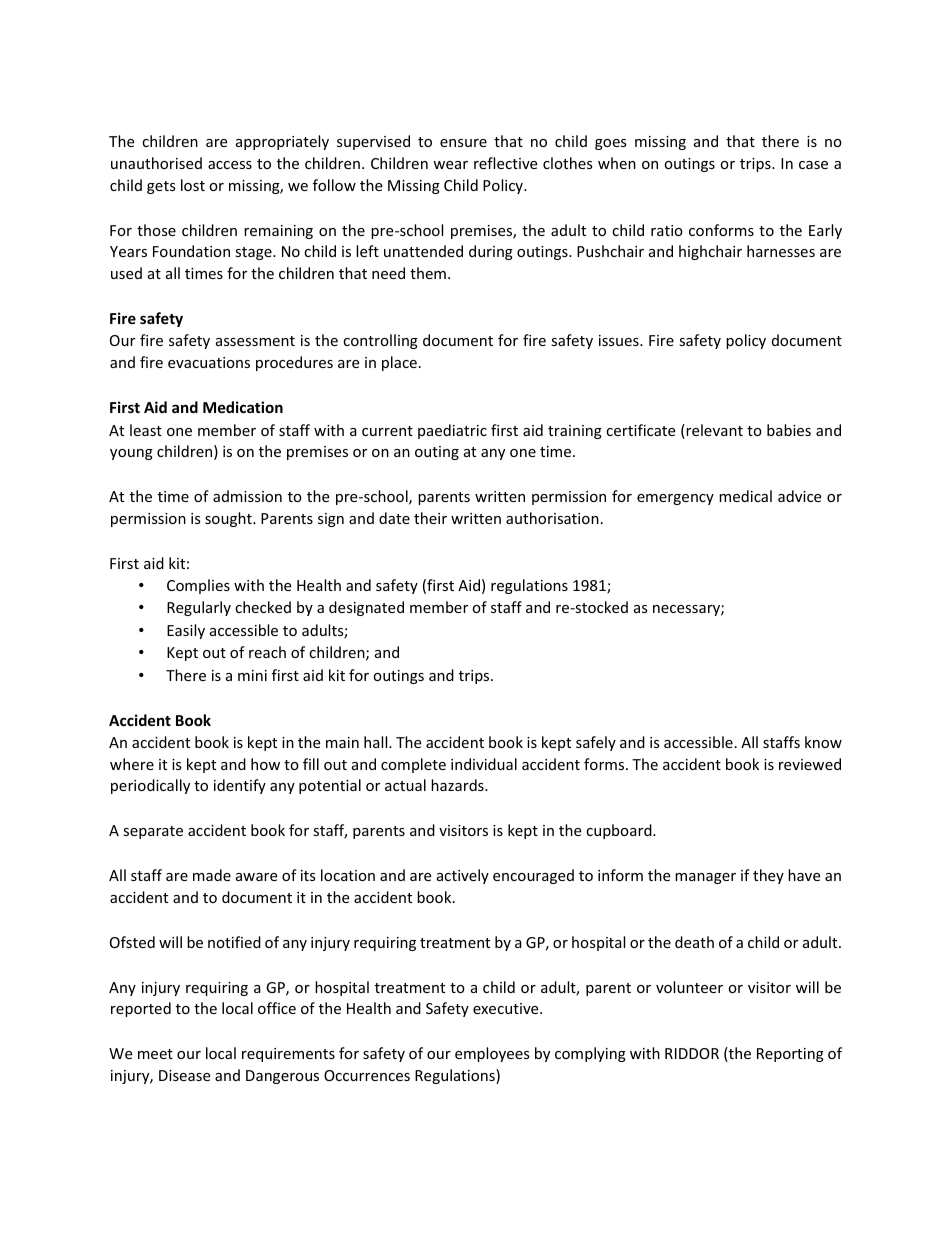 The width and height of the page is (952, 1233). What do you see at coordinates (450, 165) in the page?
I see `wear` at bounding box center [450, 165].
